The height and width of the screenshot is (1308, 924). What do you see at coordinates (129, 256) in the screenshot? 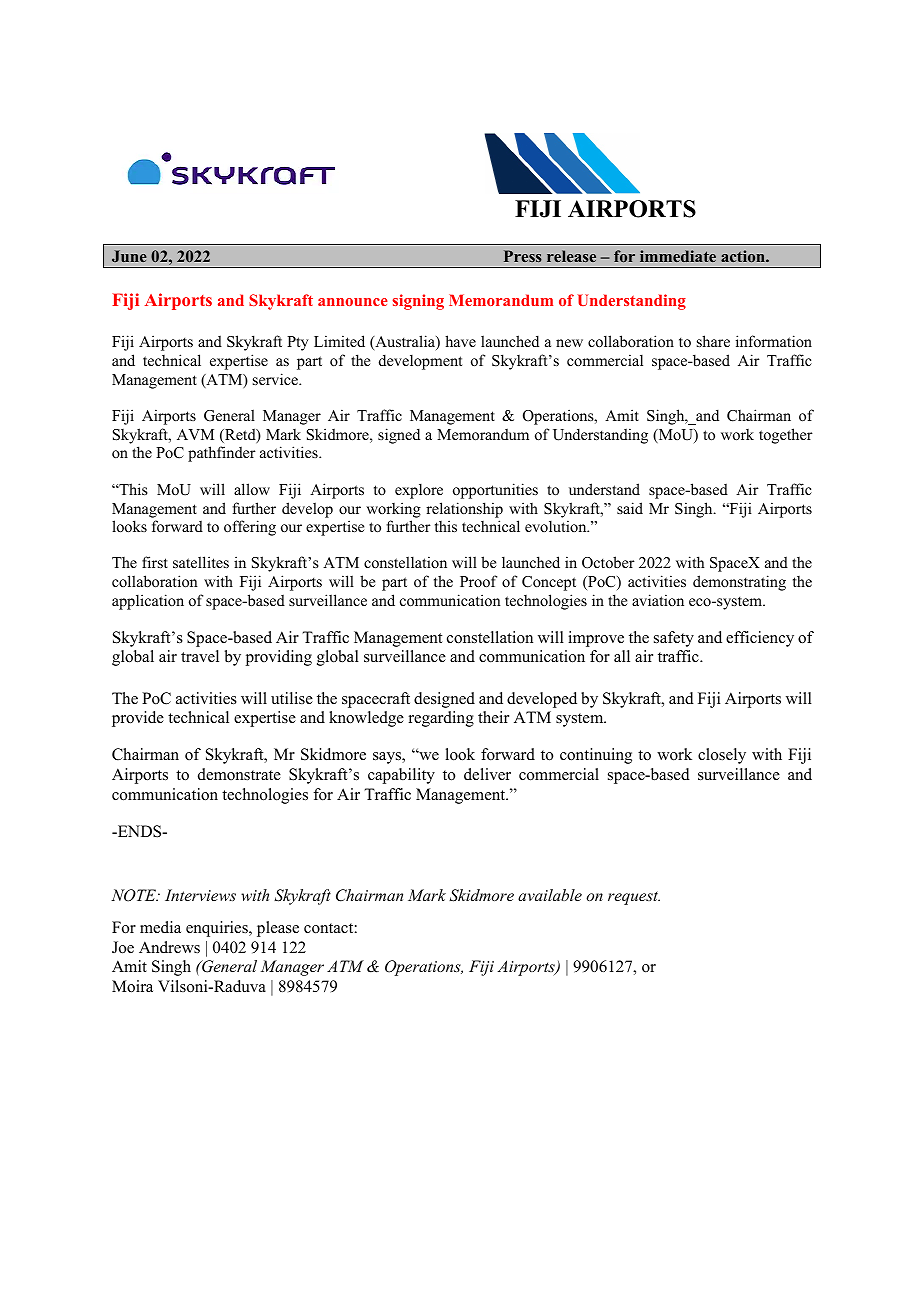
I see `June` at bounding box center [129, 256].
